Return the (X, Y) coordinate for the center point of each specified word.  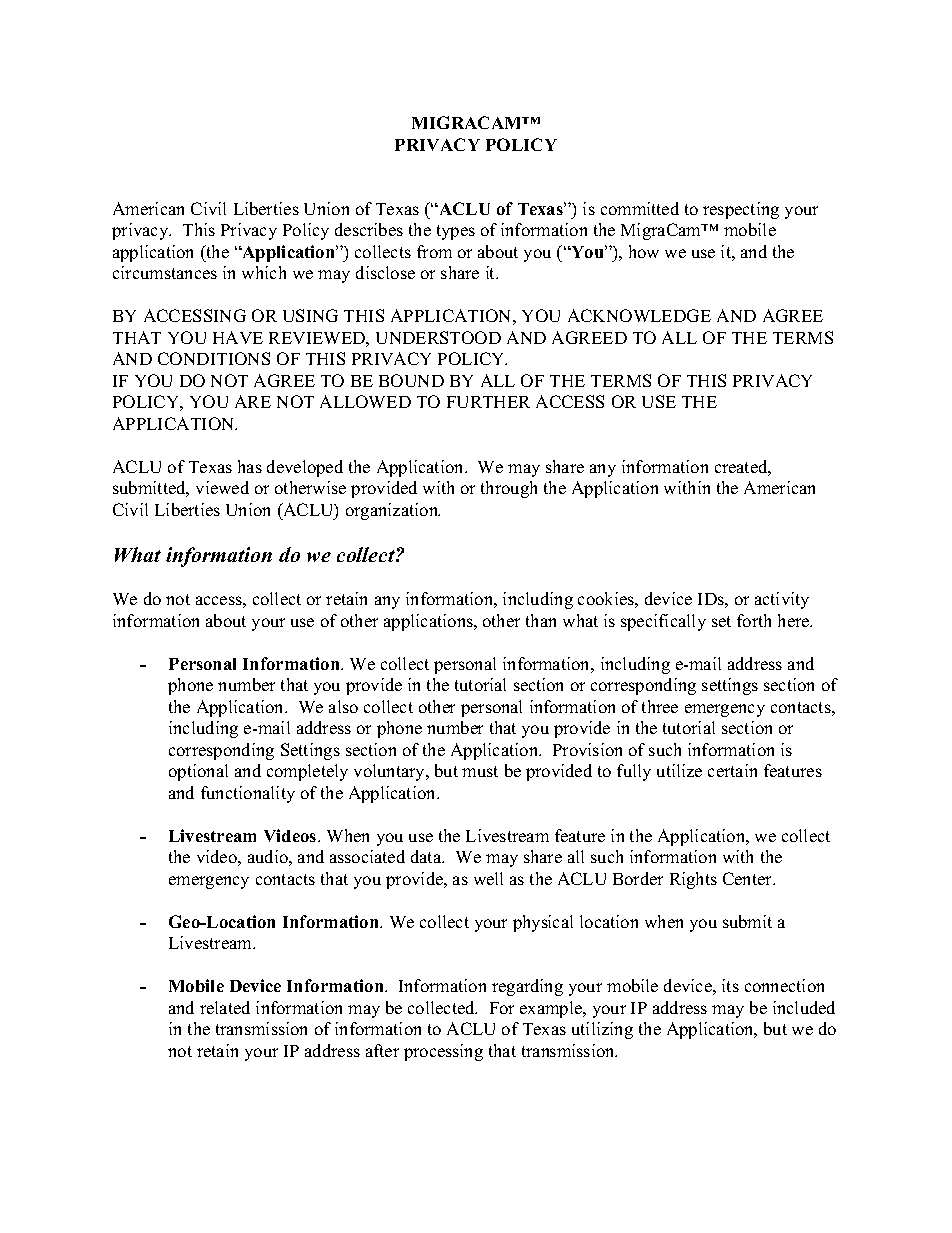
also (343, 706)
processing (443, 1052)
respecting (741, 210)
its (730, 985)
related (225, 1007)
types (456, 232)
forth (754, 620)
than (541, 620)
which (264, 272)
